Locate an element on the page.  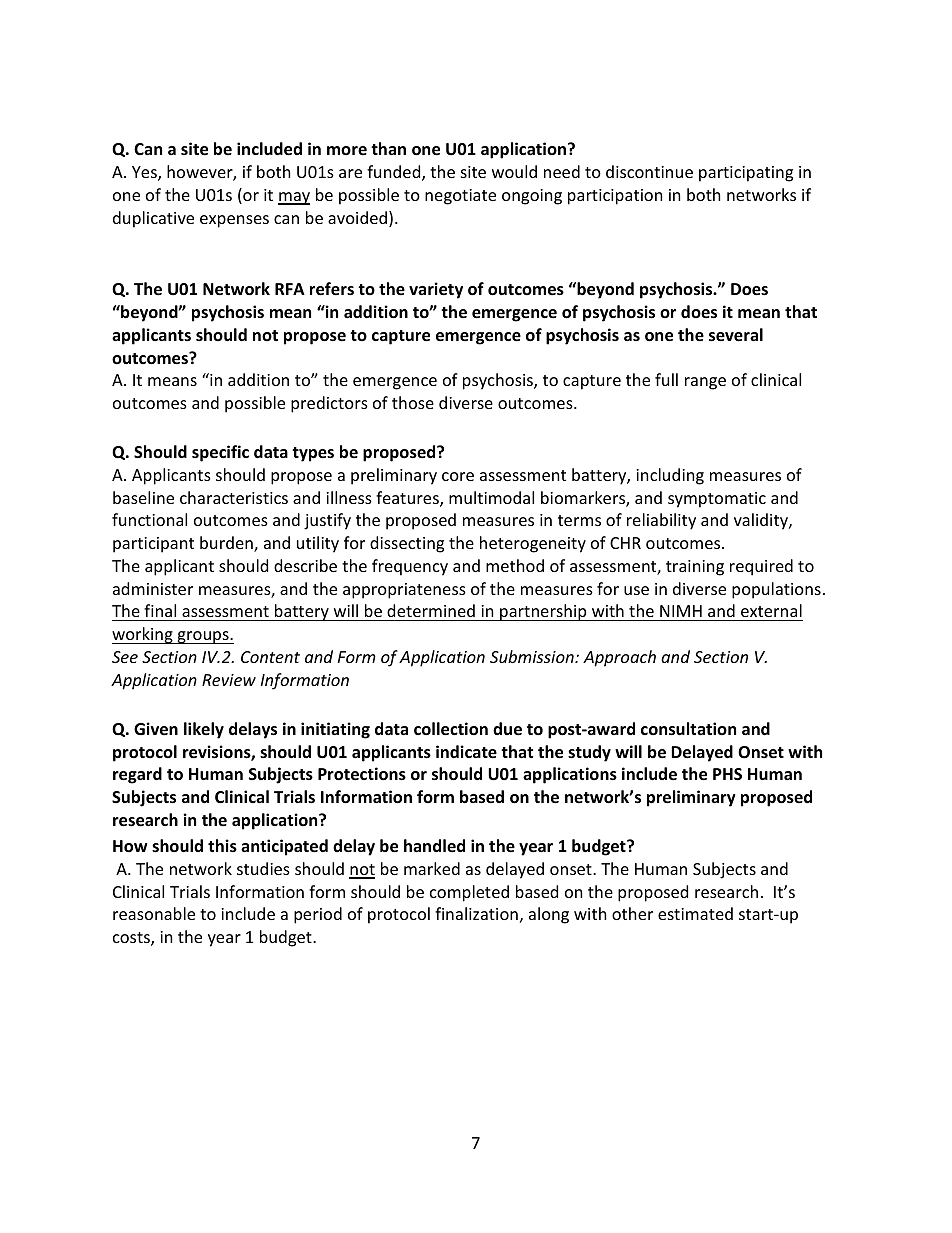
participating is located at coordinates (746, 174).
